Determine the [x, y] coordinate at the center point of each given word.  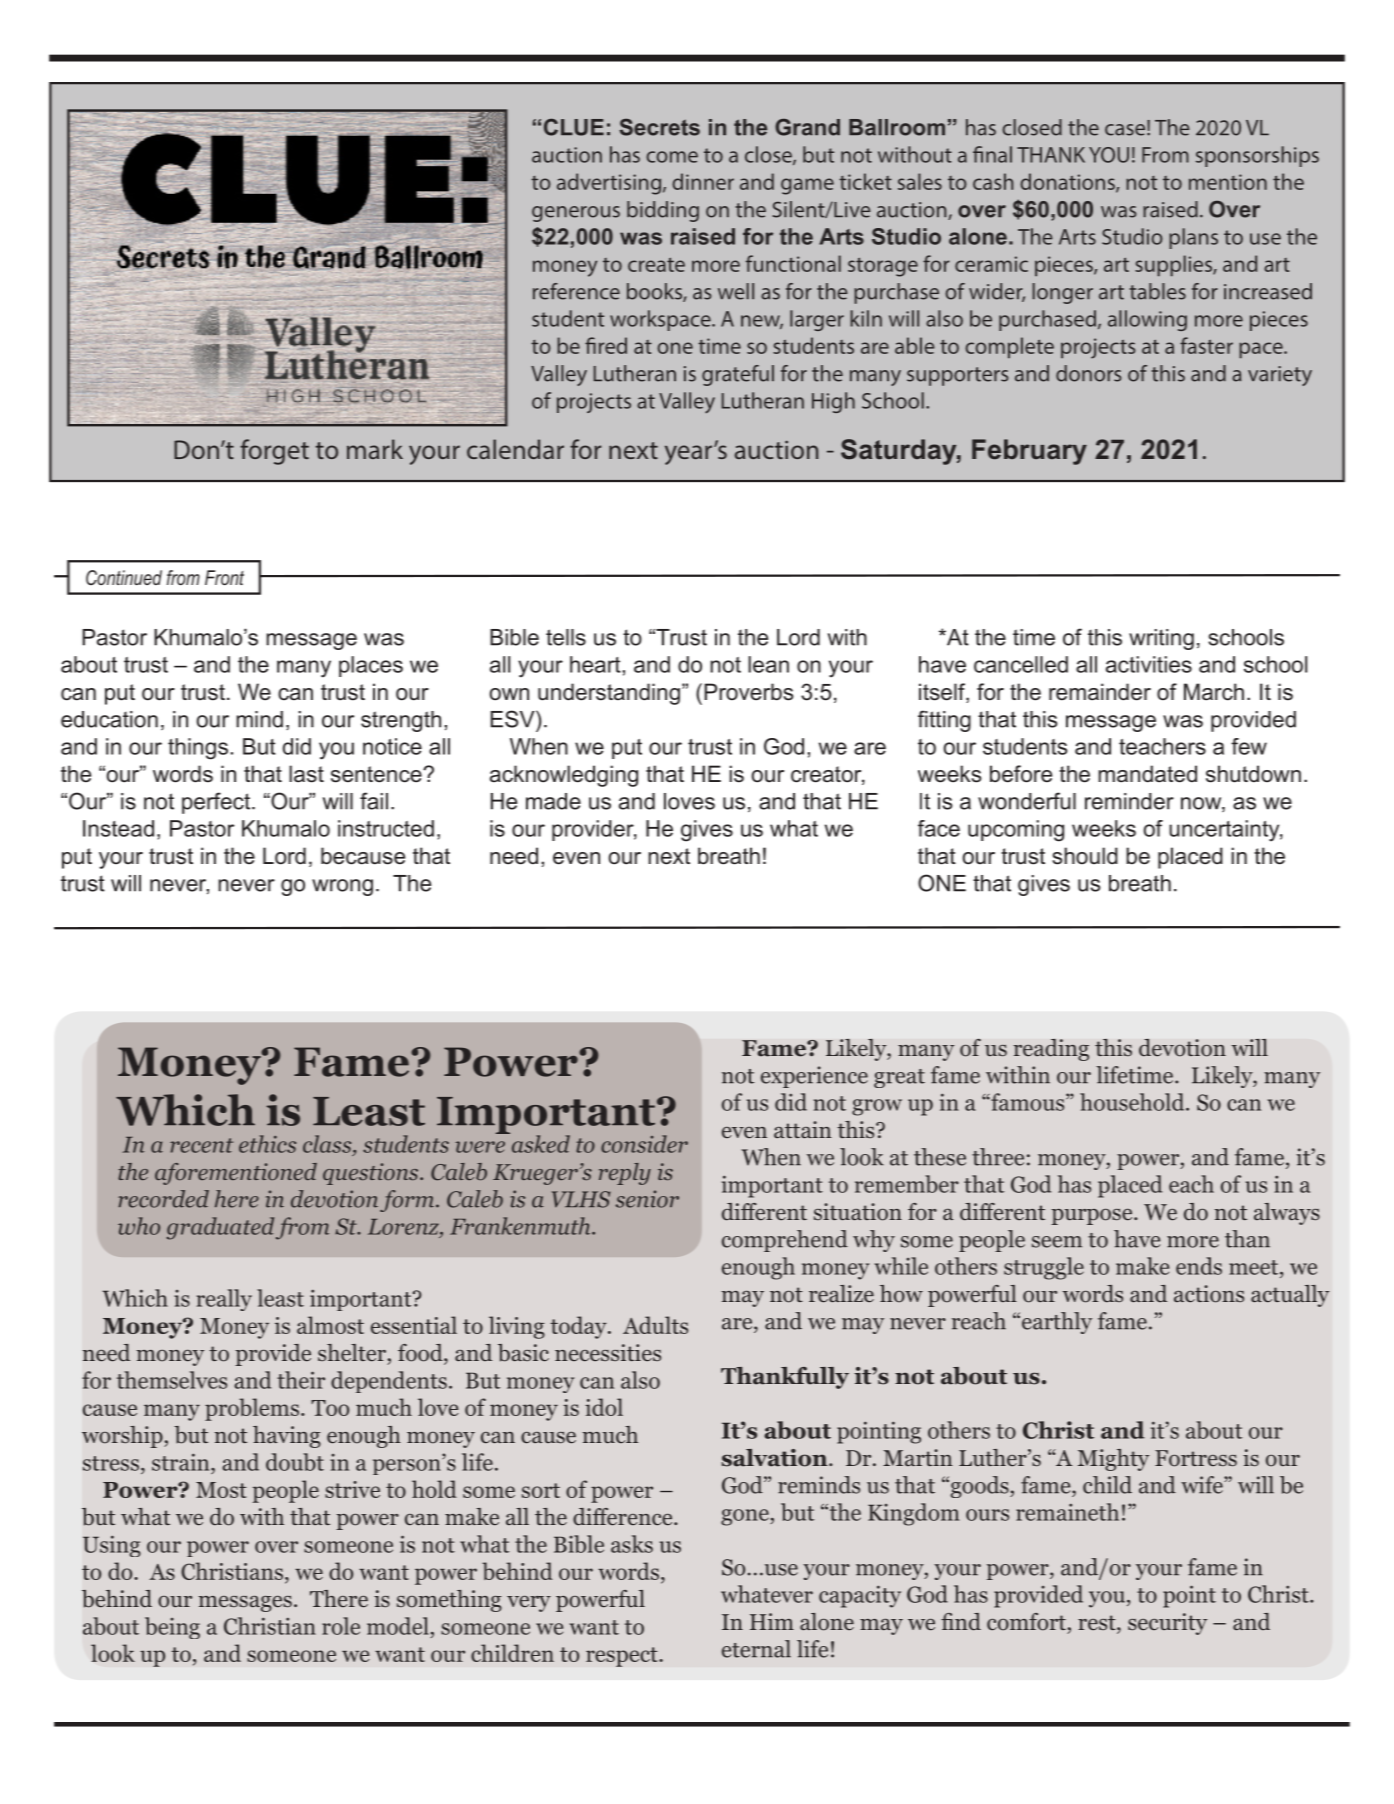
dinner [703, 181]
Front [224, 577]
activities [1149, 664]
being [172, 1628]
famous [1028, 1102]
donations [1068, 183]
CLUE [574, 127]
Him [772, 1621]
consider [644, 1144]
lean [768, 664]
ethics [267, 1144]
